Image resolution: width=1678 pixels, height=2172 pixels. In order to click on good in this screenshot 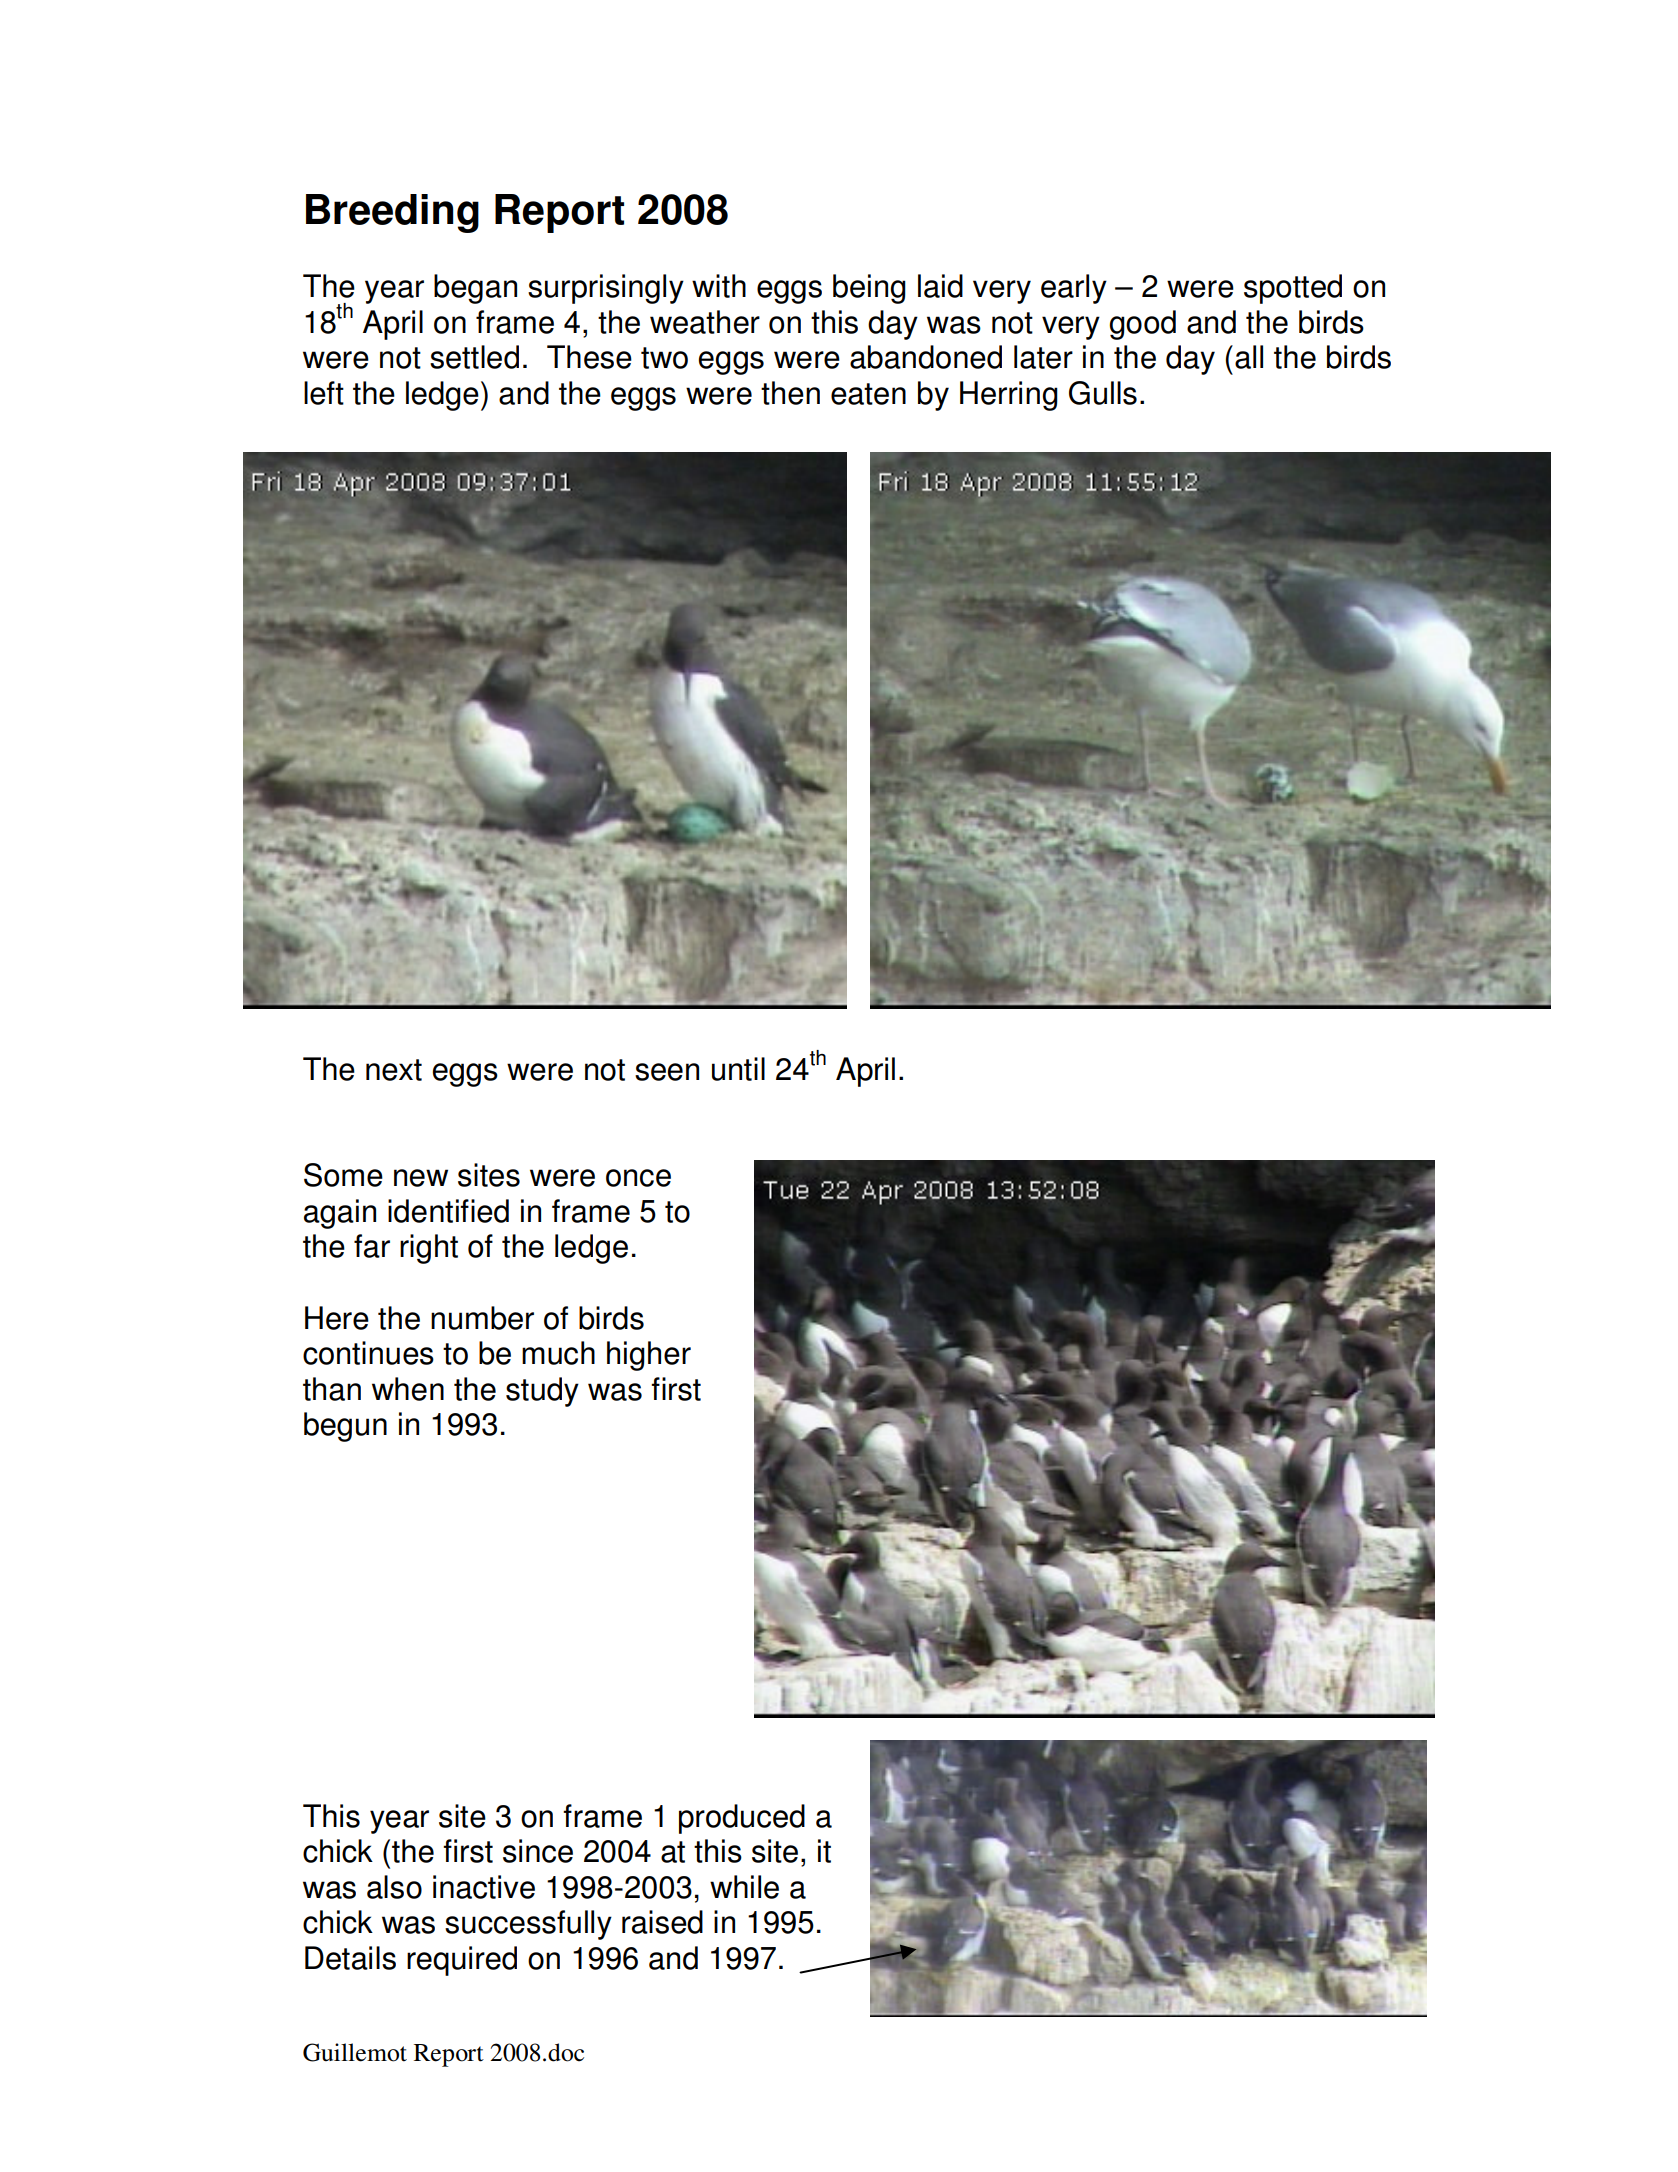, I will do `click(1142, 325)`.
